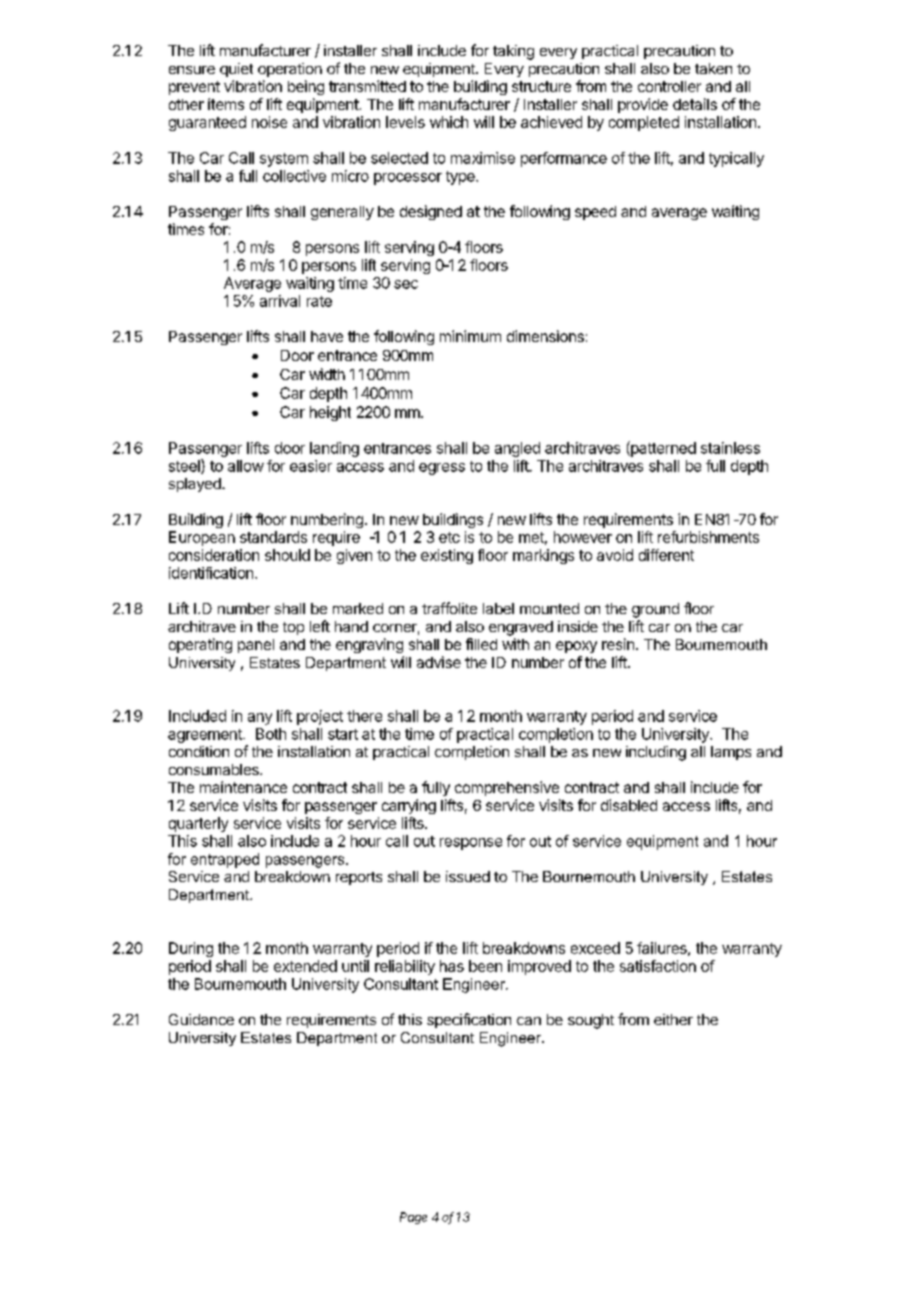 This page has height=1308, width=924. What do you see at coordinates (236, 70) in the page?
I see `quiet` at bounding box center [236, 70].
